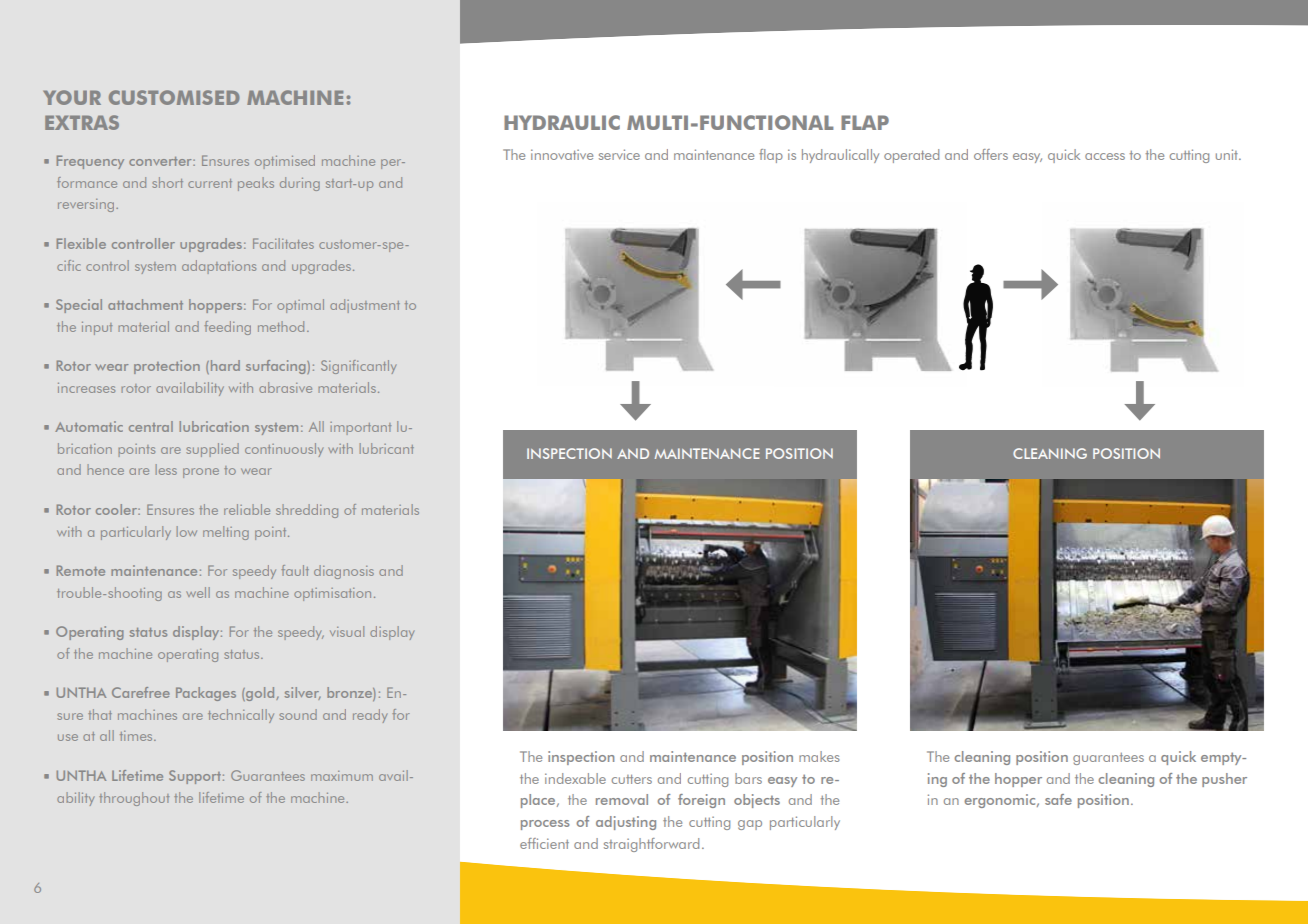  What do you see at coordinates (991, 154) in the screenshot?
I see `offers` at bounding box center [991, 154].
